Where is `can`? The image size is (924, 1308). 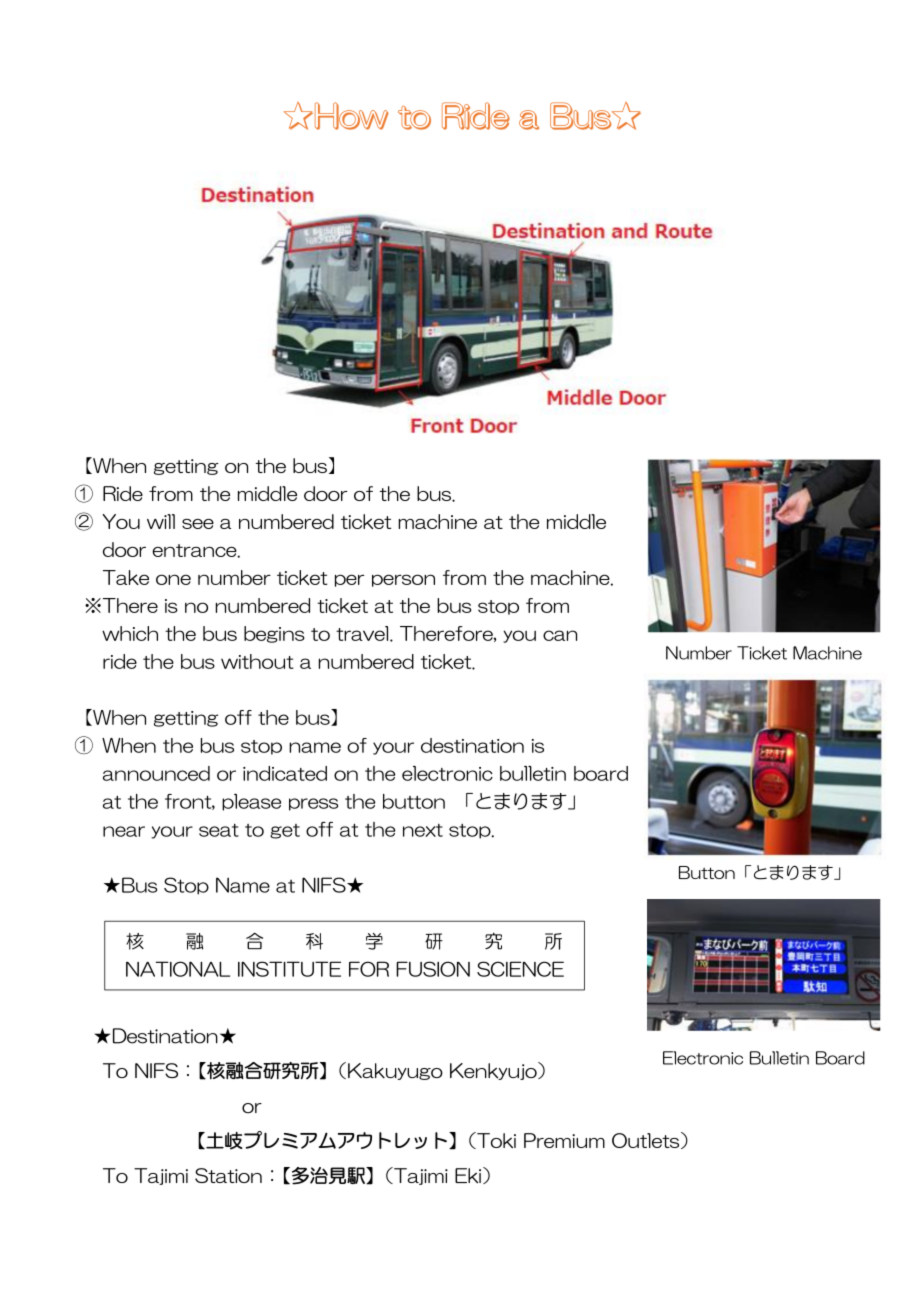 can is located at coordinates (560, 635).
